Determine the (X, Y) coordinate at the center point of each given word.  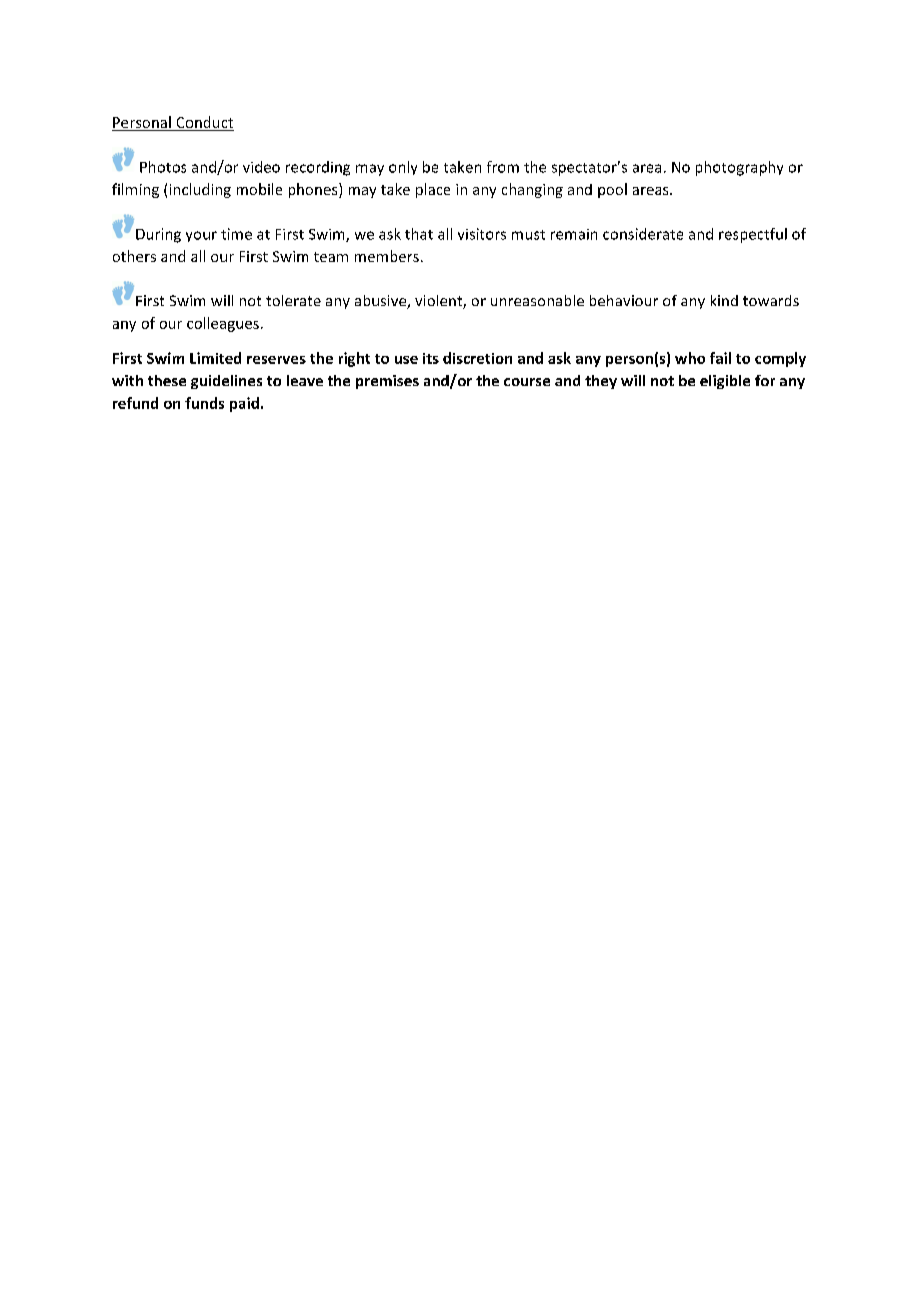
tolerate (293, 300)
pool (612, 190)
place (433, 190)
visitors (482, 234)
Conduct (204, 123)
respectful (753, 235)
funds (204, 403)
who (690, 358)
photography (739, 168)
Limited (215, 358)
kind (724, 300)
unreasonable (537, 300)
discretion (477, 358)
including (200, 190)
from (503, 167)
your (201, 236)
